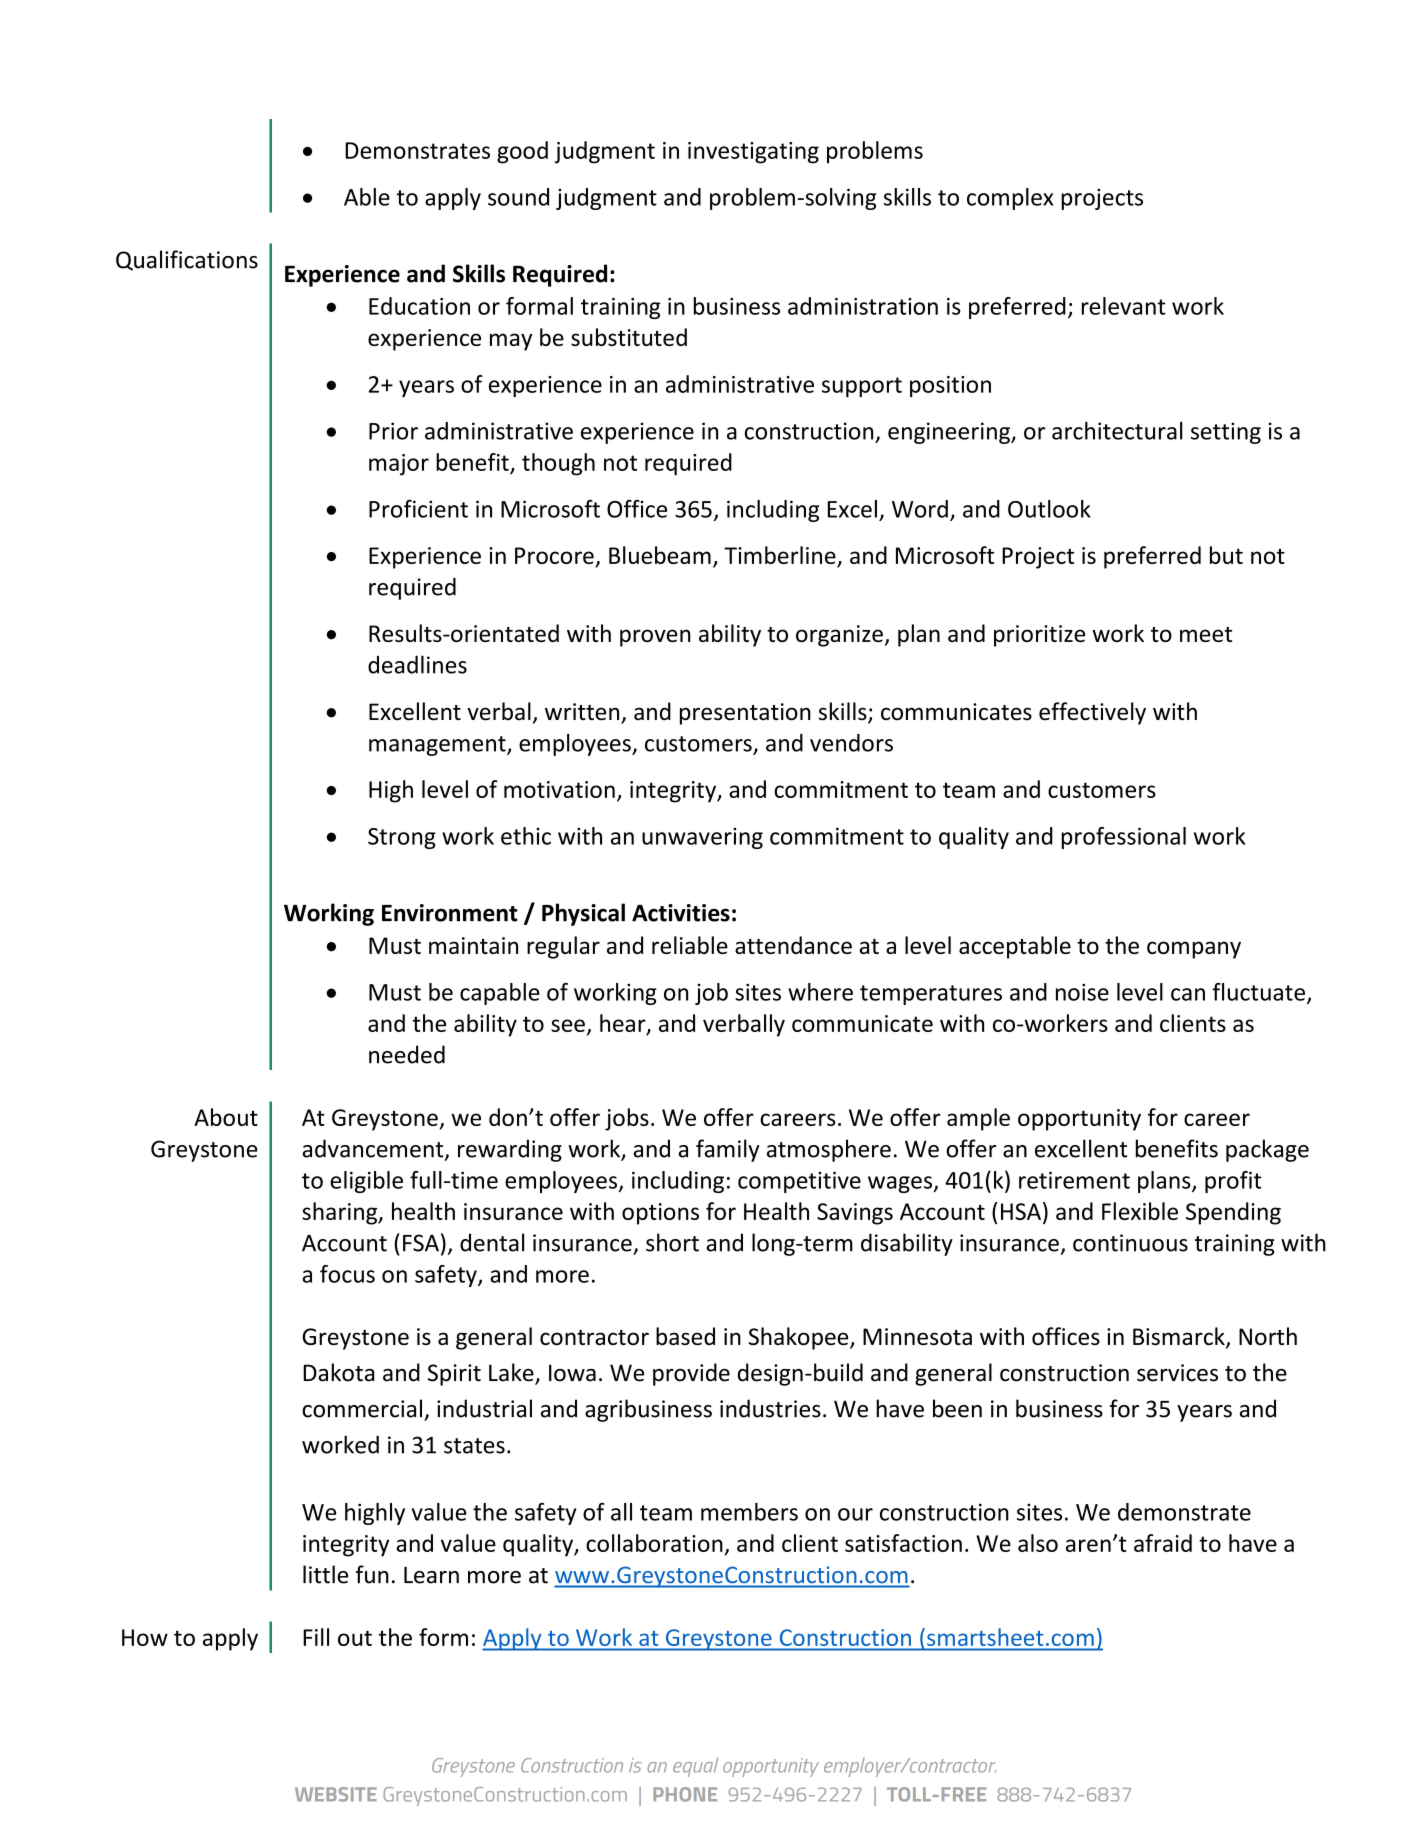 This page has width=1427, height=1847. What do you see at coordinates (336, 1794) in the page?
I see `WEBSITE` at bounding box center [336, 1794].
